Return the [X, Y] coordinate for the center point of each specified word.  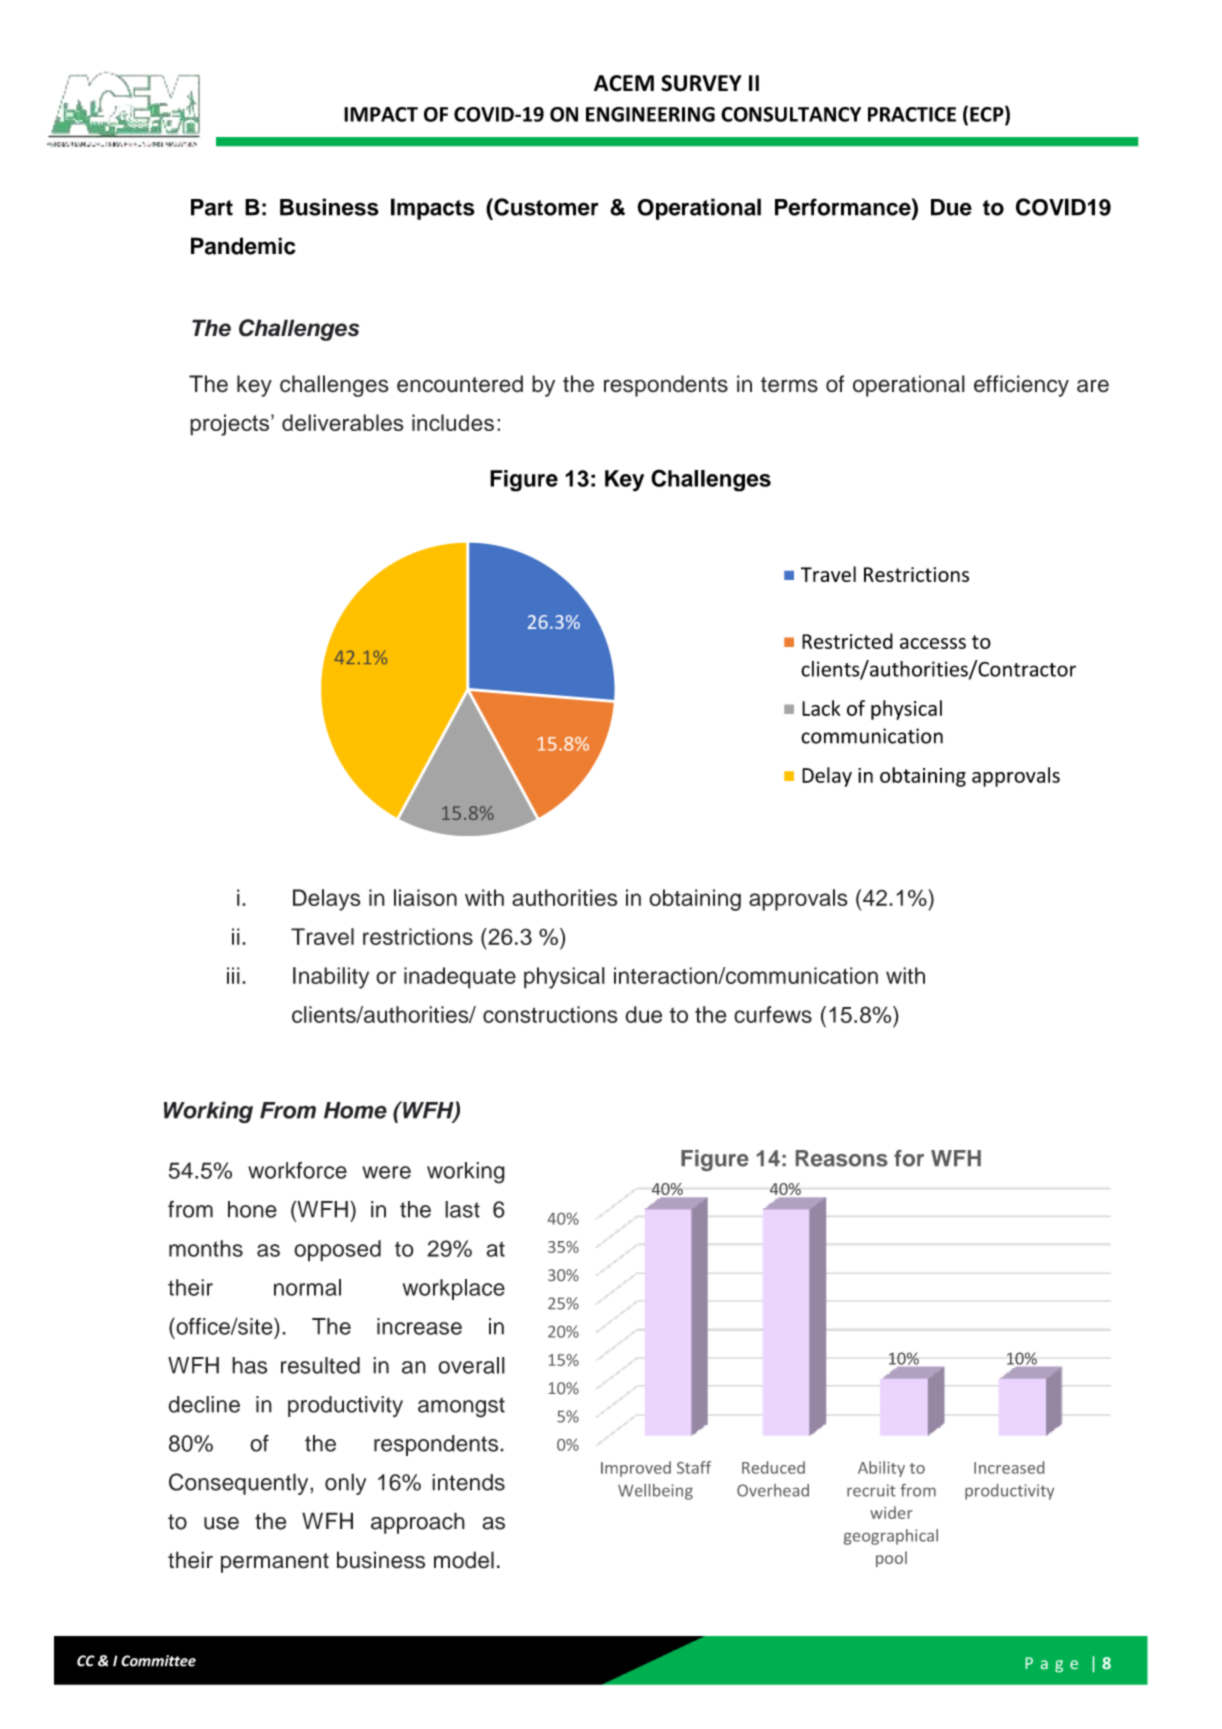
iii [233, 975]
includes [453, 422]
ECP [988, 115]
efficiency [1021, 386]
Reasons [842, 1158]
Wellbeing [655, 1492]
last [462, 1209]
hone [252, 1209]
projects [229, 425]
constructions [550, 1014]
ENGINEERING [650, 114]
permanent [275, 1563]
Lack [821, 708]
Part [212, 207]
